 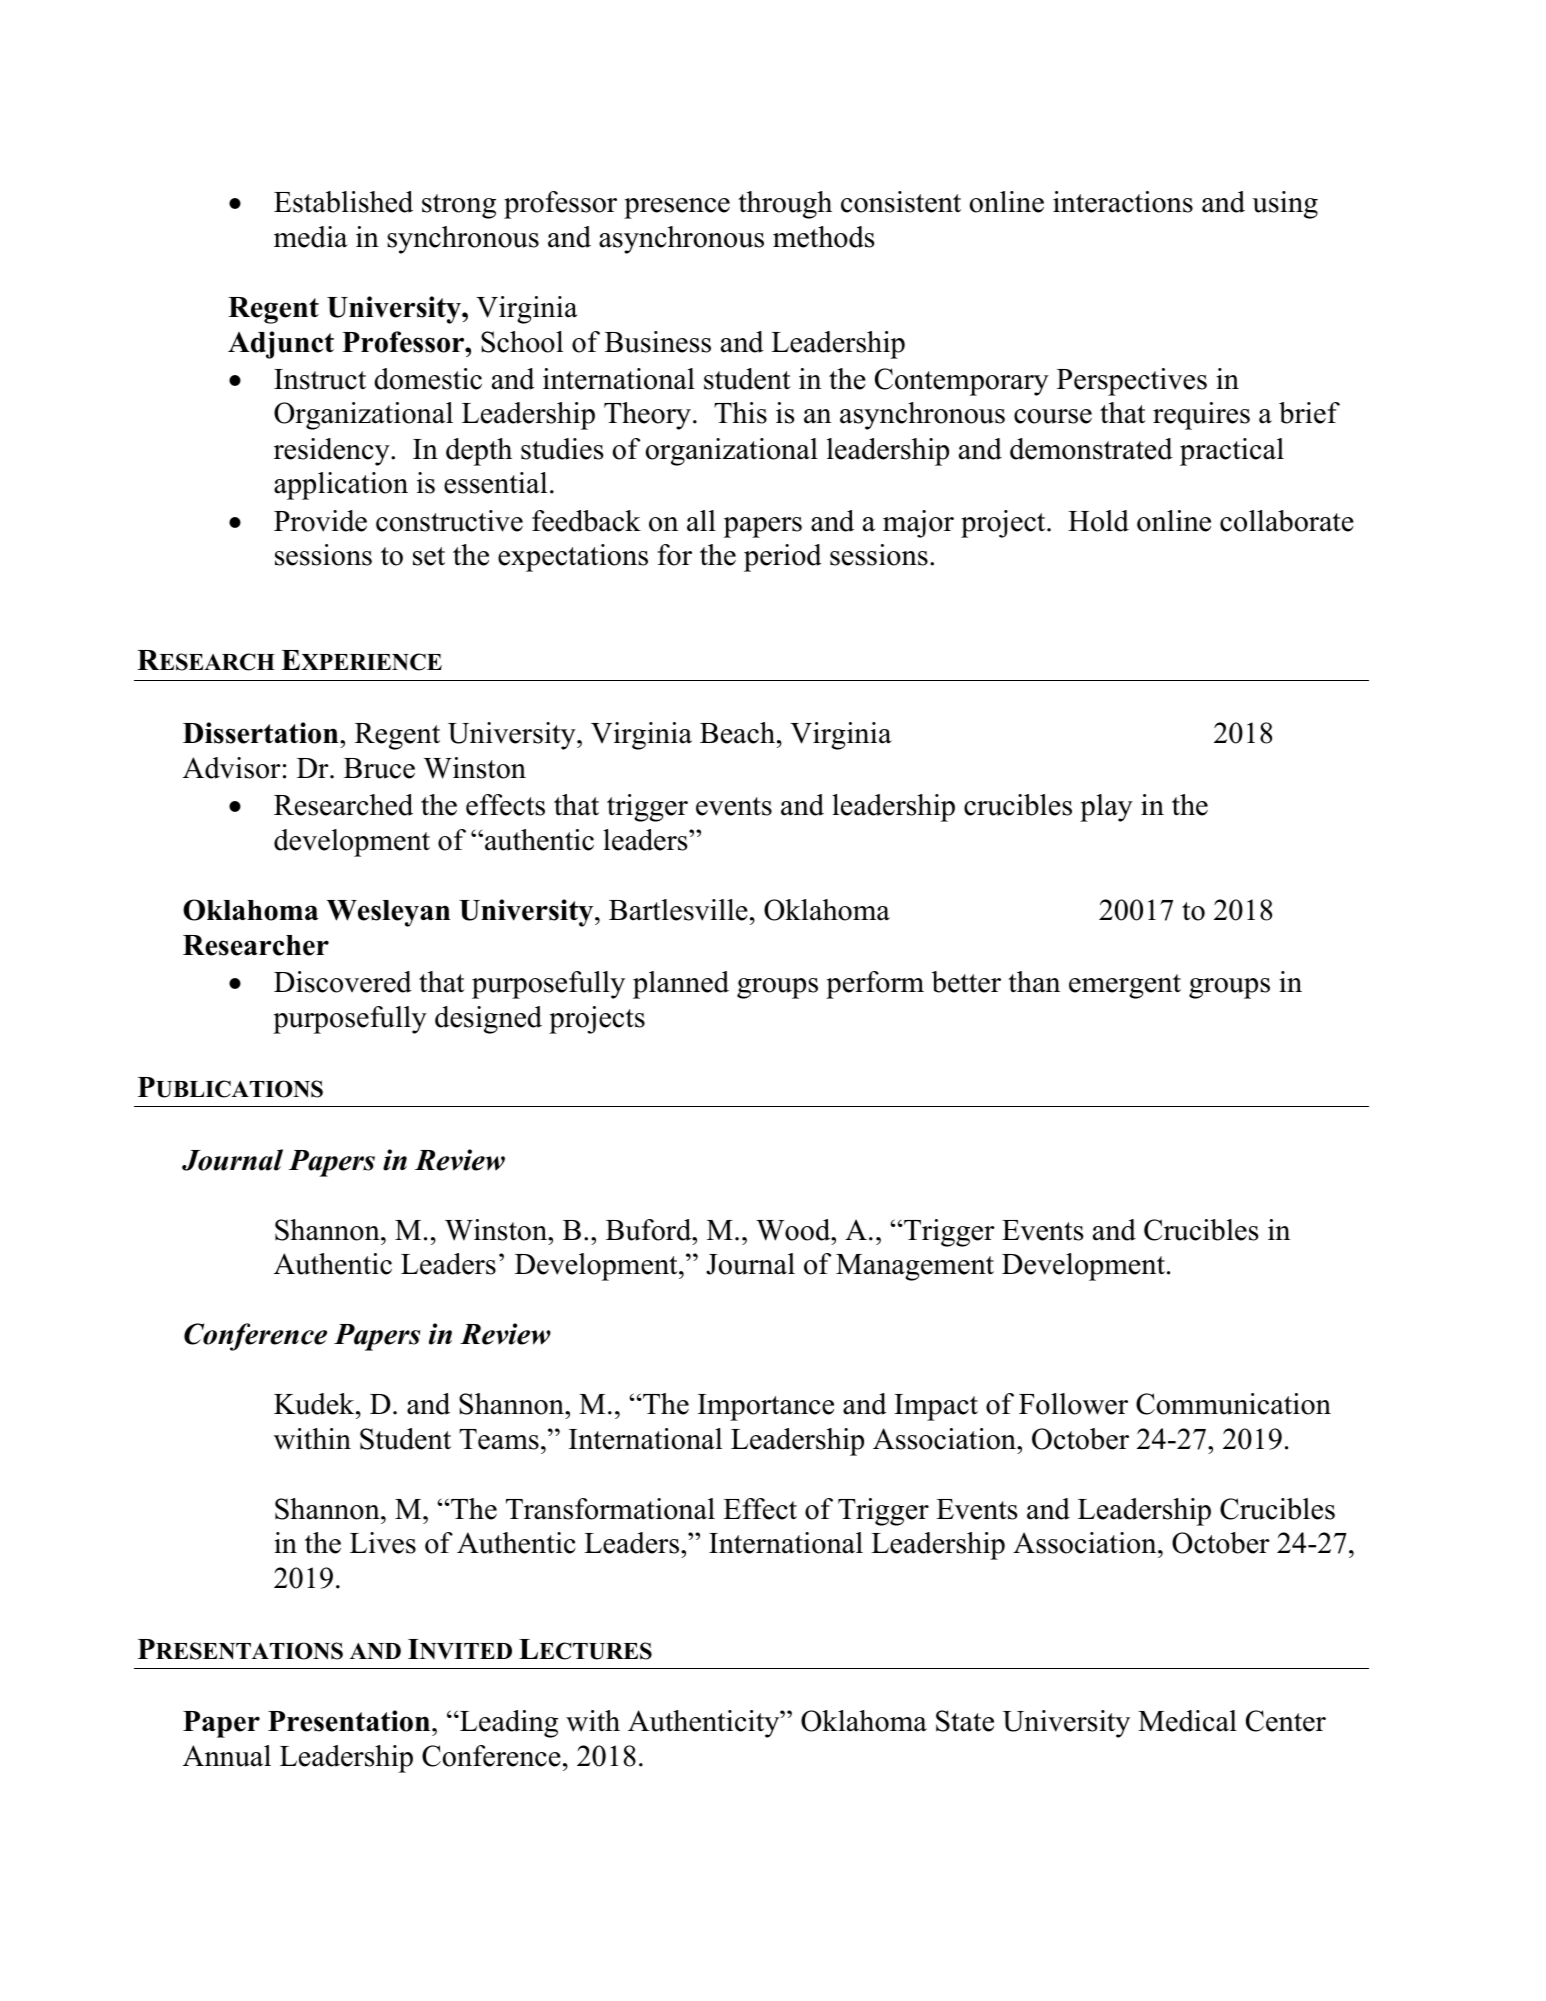 I want to click on play, so click(x=1106, y=808).
